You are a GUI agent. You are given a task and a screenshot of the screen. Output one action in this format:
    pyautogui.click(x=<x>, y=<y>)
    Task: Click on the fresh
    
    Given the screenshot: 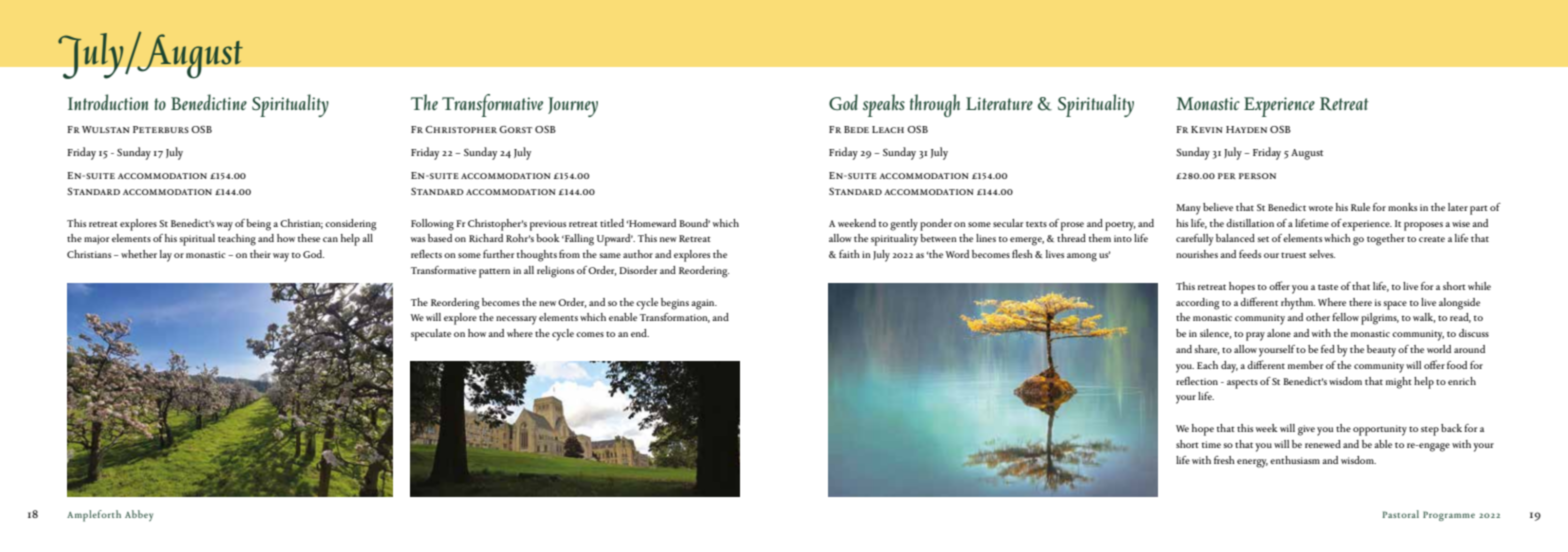 What is the action you would take?
    pyautogui.click(x=1224, y=460)
